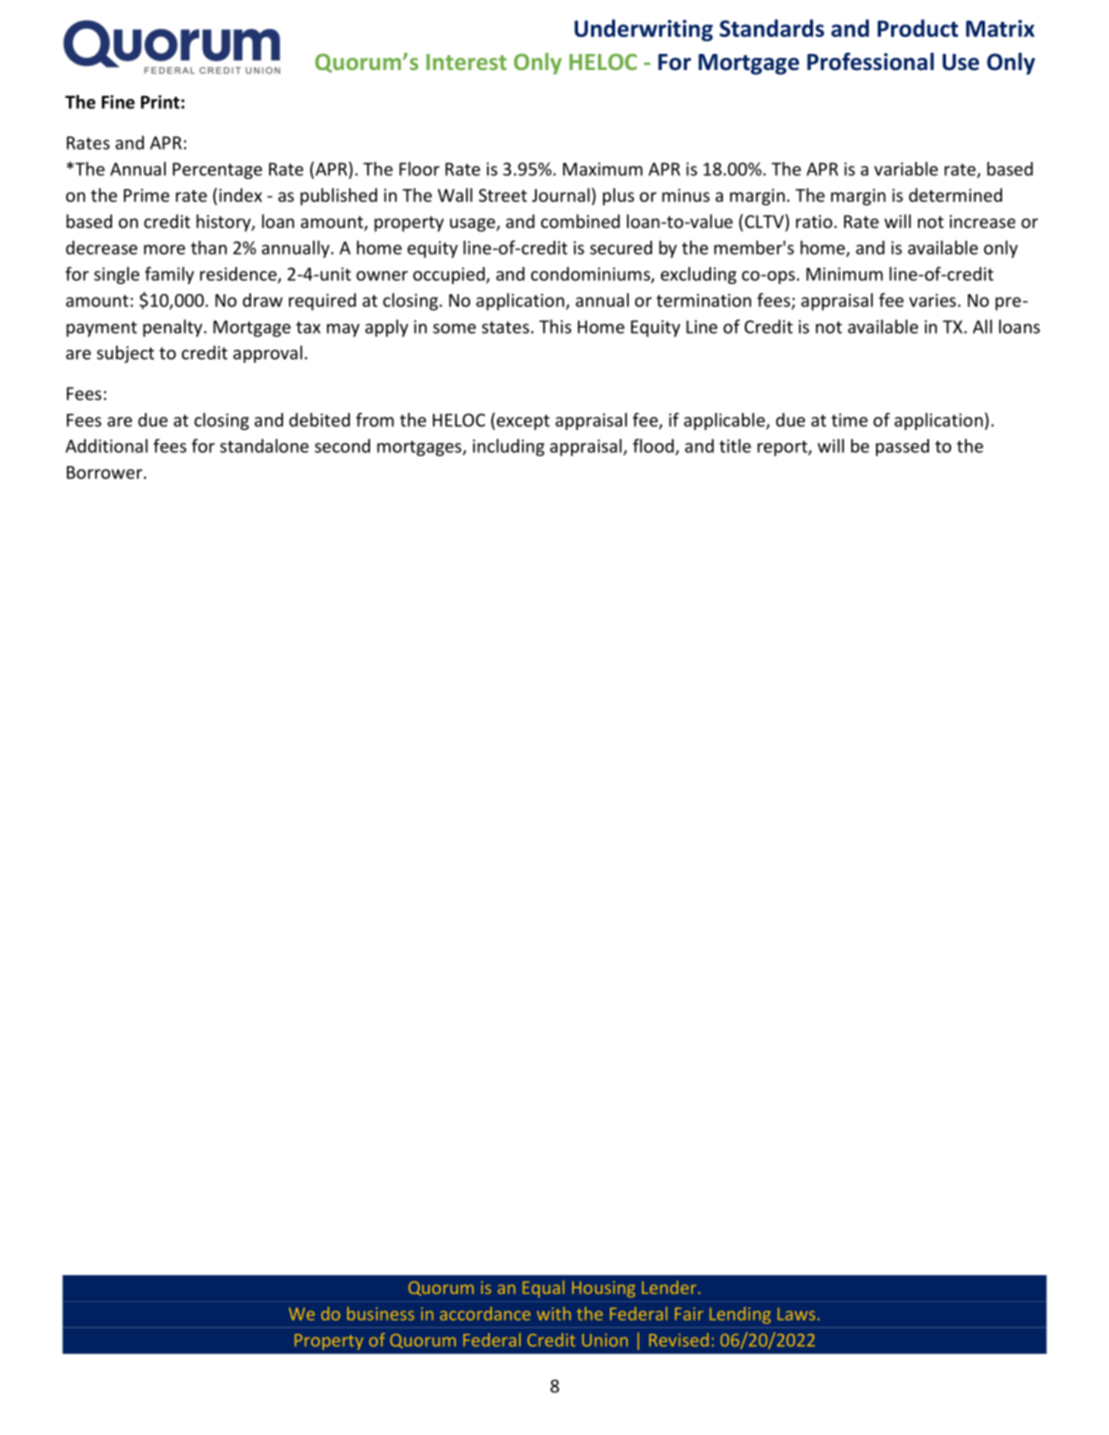 The width and height of the image is (1109, 1435). Describe the element at coordinates (267, 354) in the image. I see `approval` at that location.
